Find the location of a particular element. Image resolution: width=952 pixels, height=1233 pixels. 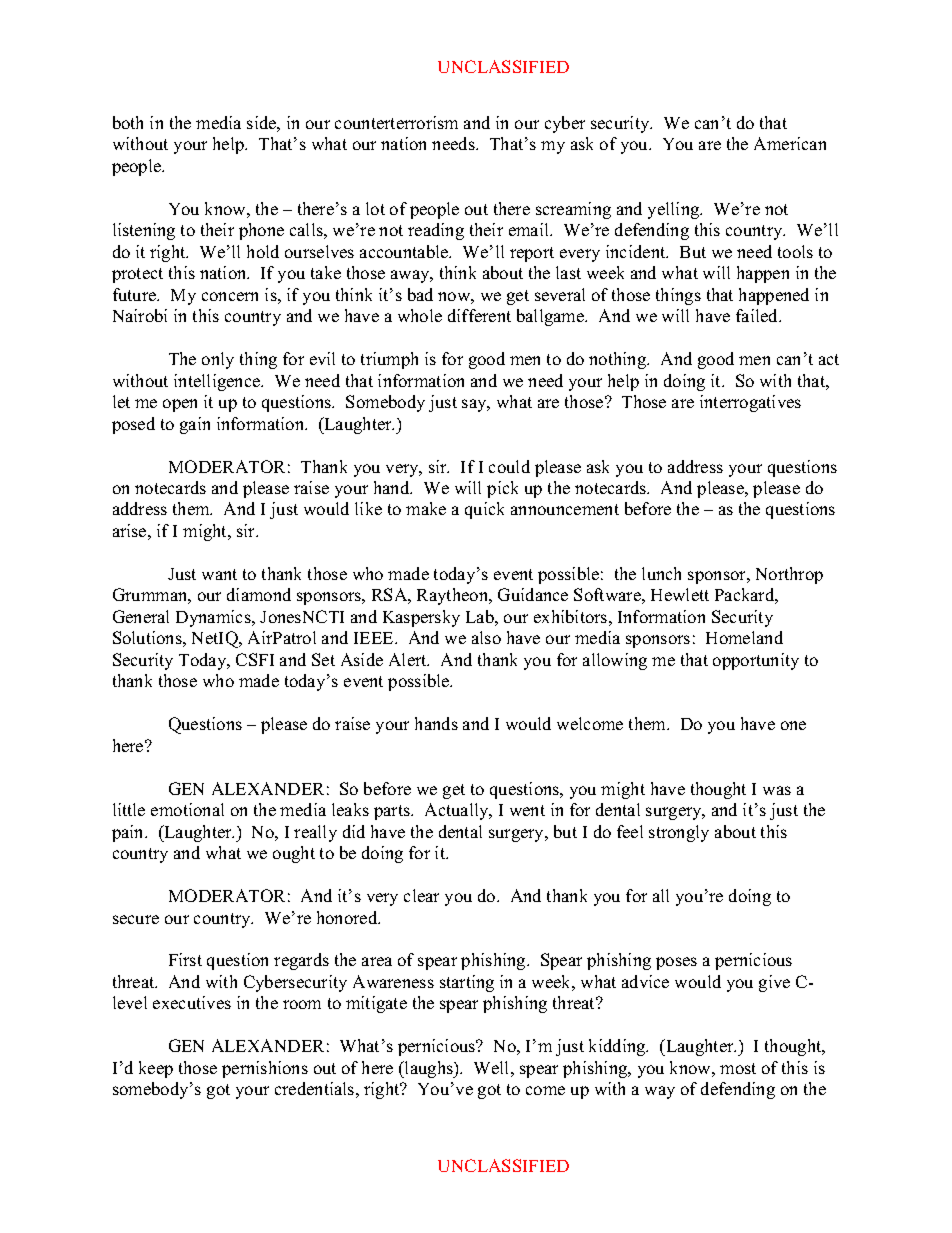

keep is located at coordinates (156, 1069).
